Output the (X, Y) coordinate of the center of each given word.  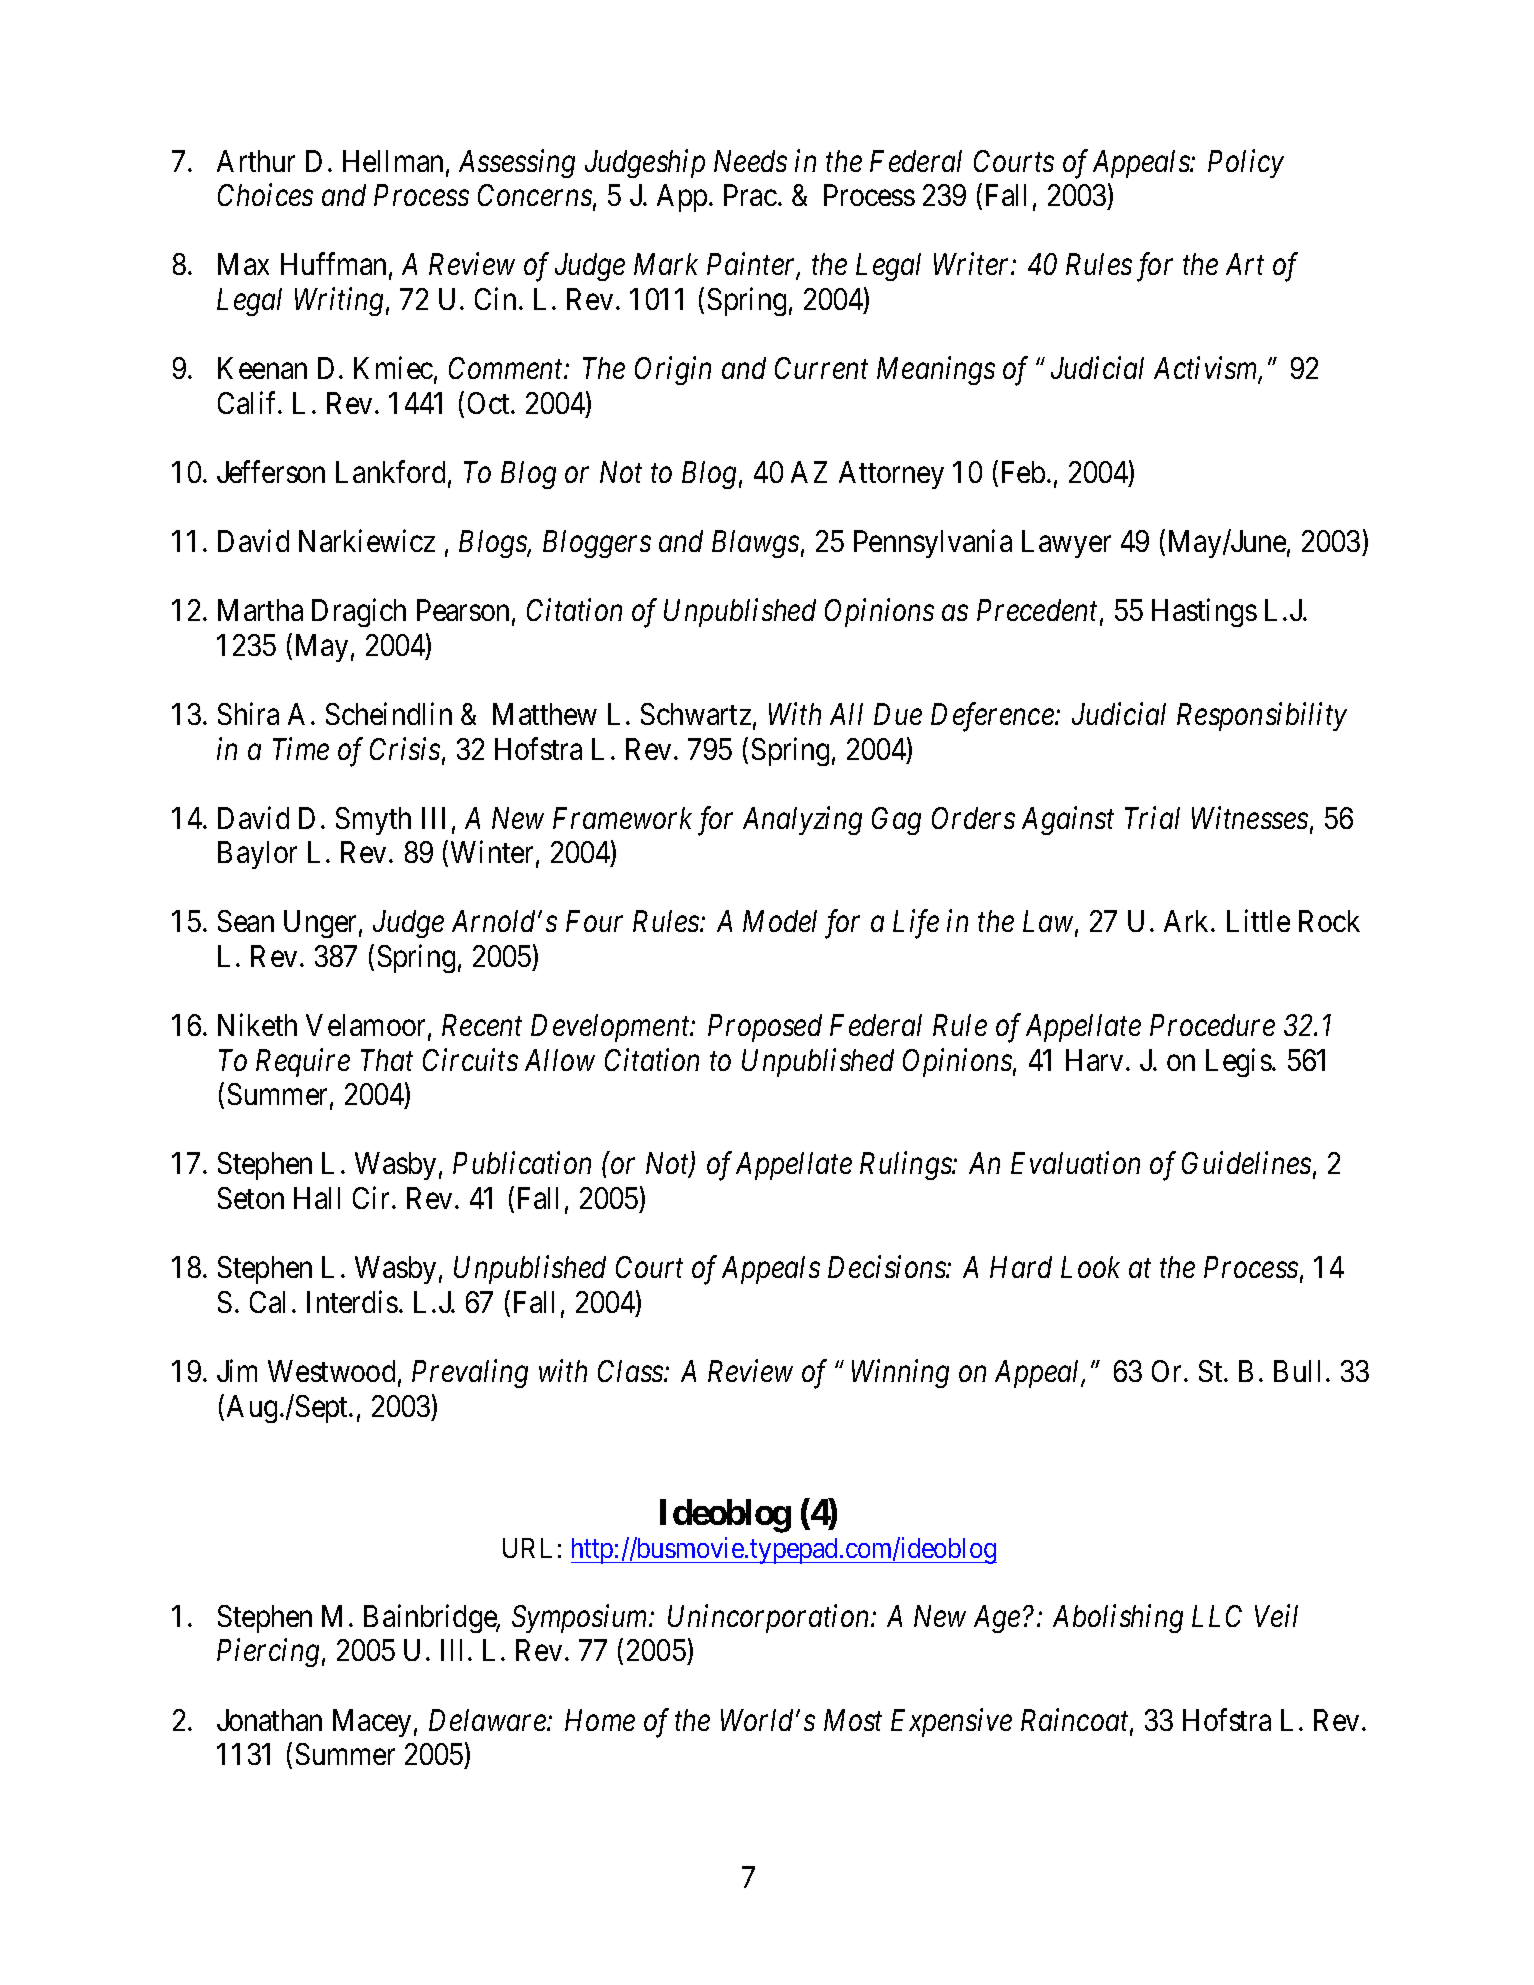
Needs (750, 161)
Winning (900, 1374)
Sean (246, 921)
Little (1258, 921)
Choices (265, 195)
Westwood (331, 1371)
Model (780, 921)
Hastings (1204, 613)
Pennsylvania (933, 543)
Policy (1246, 163)
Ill (451, 1650)
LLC (1217, 1616)
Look (1090, 1267)
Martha (260, 610)
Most (853, 1720)
